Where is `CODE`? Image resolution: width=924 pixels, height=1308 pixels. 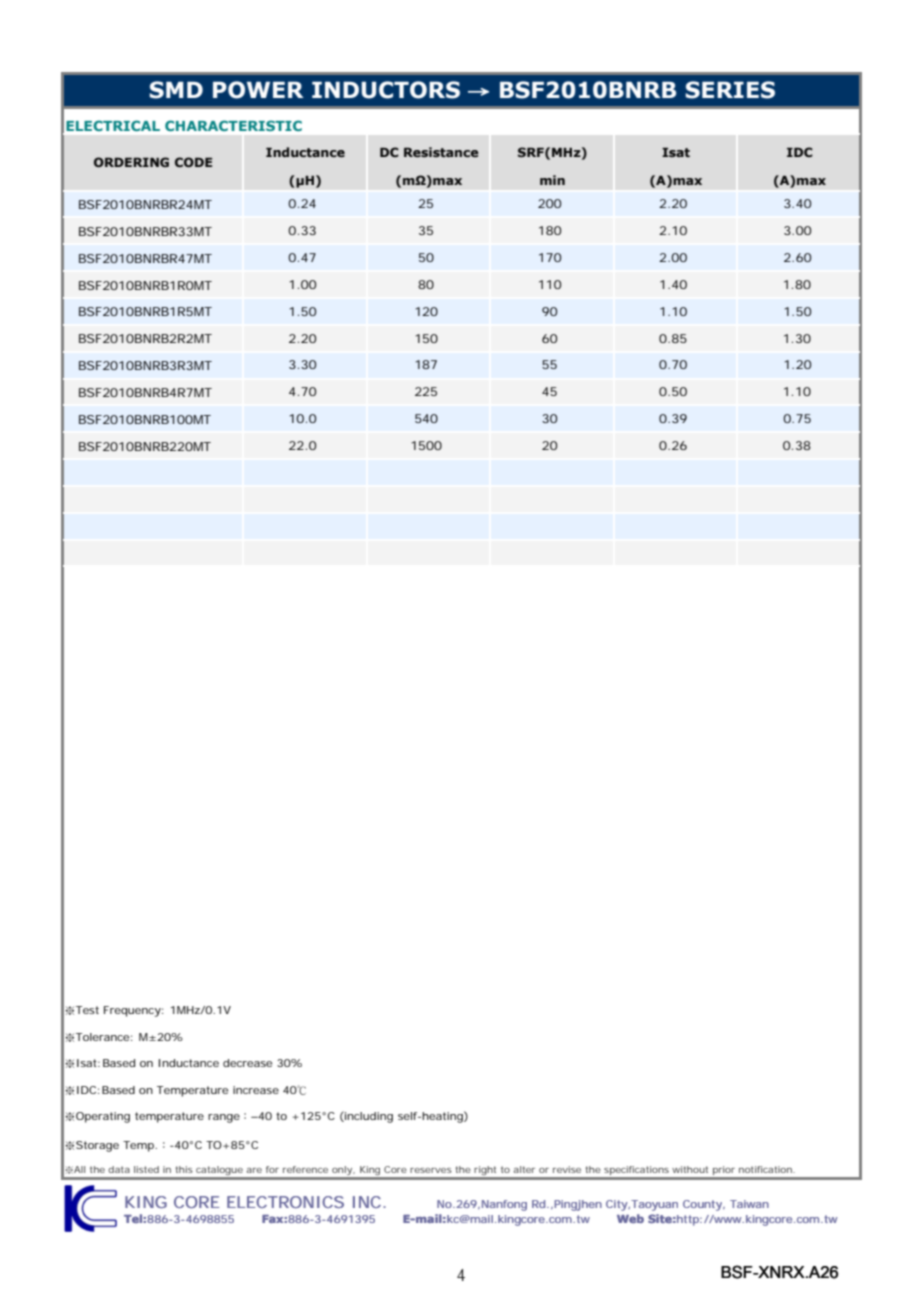
CODE is located at coordinates (193, 162).
